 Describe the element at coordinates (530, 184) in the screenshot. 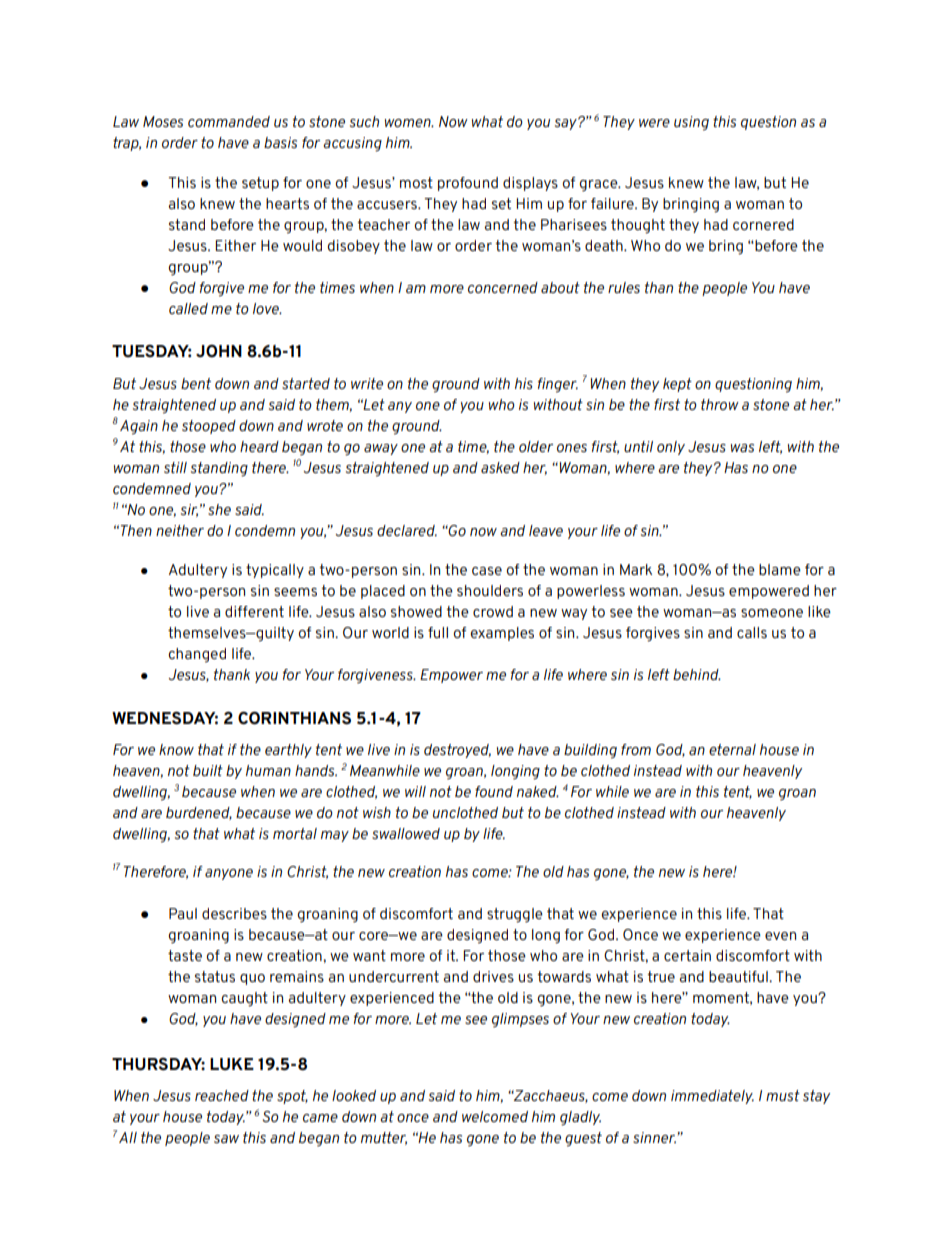

I see `displays` at that location.
